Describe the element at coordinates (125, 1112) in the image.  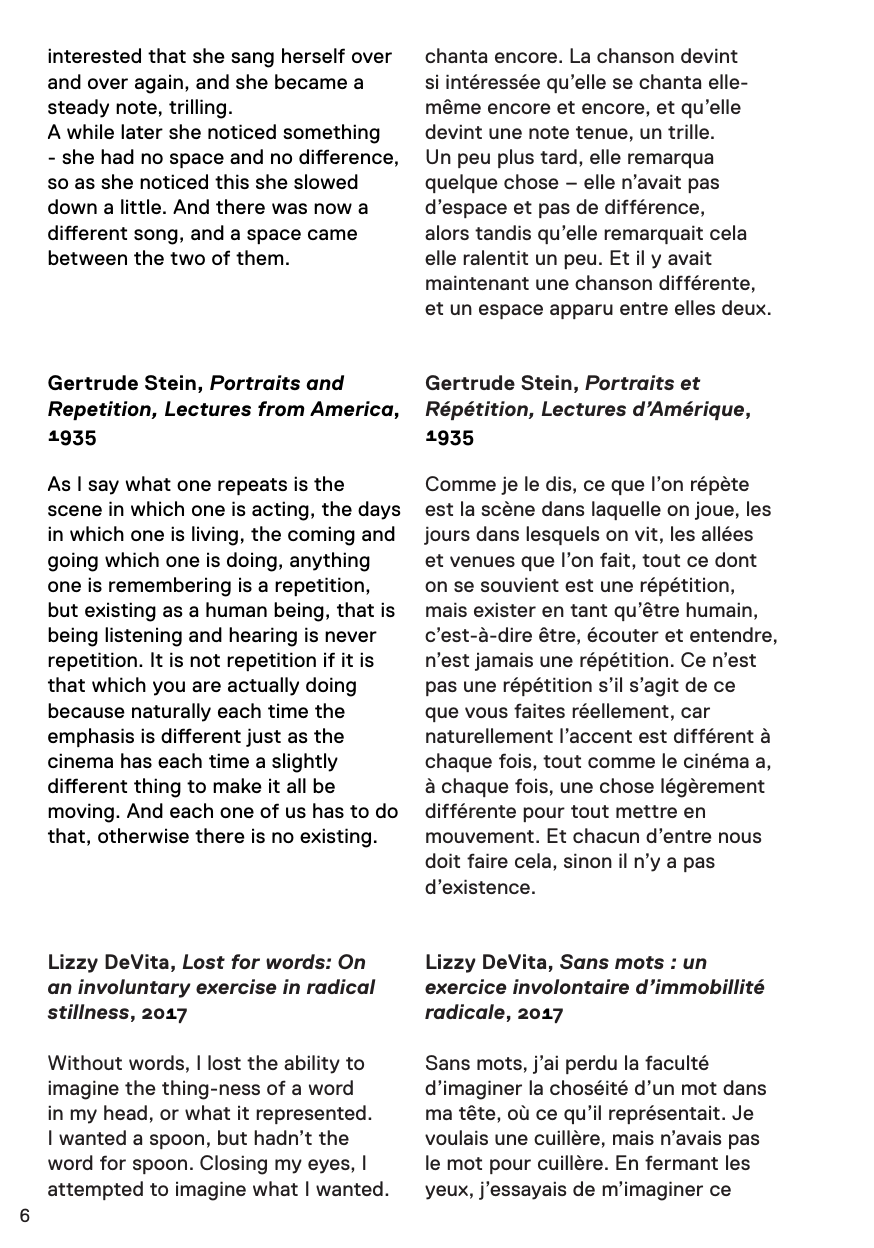
I see `head` at that location.
